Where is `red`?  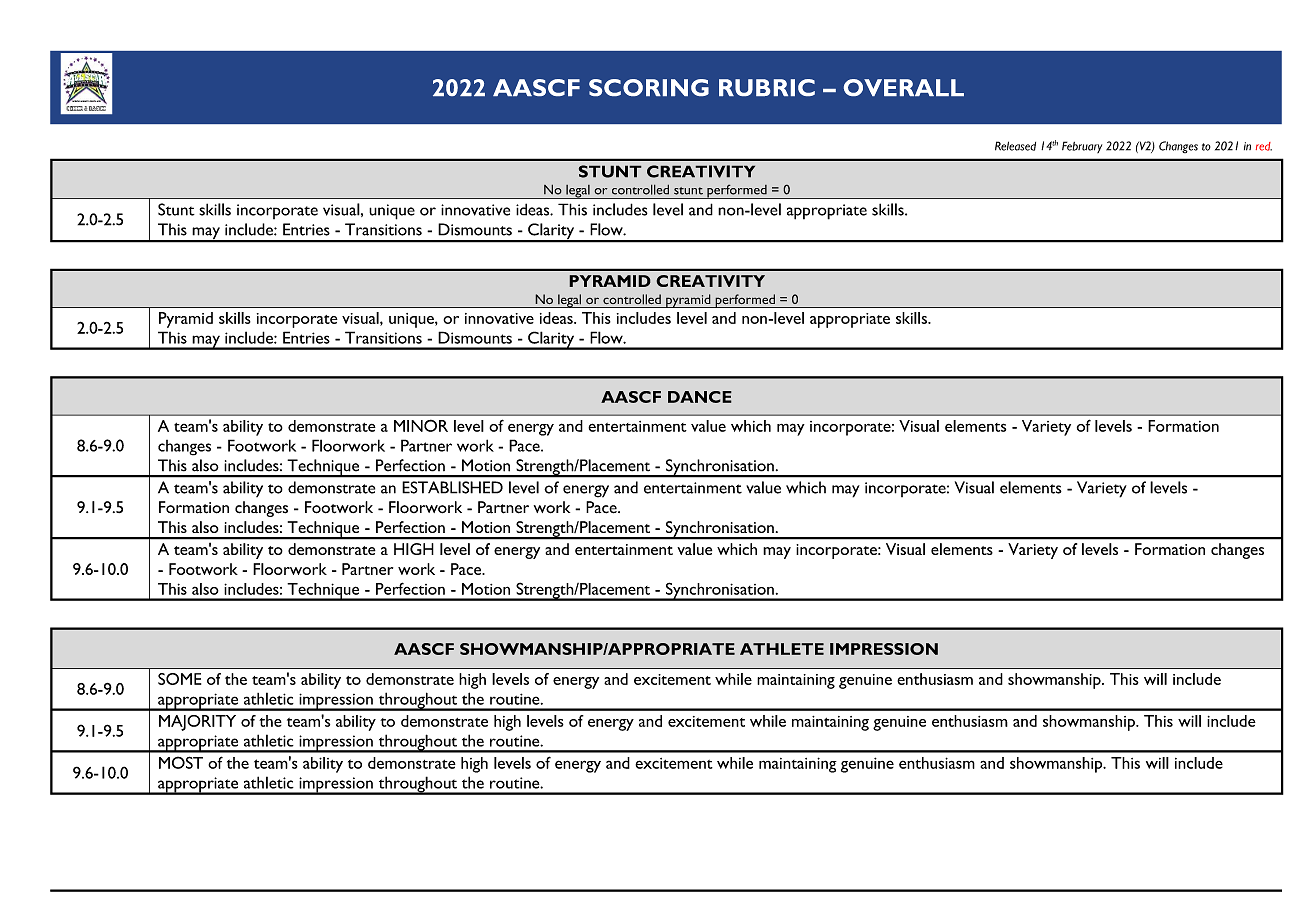
red is located at coordinates (1264, 146).
